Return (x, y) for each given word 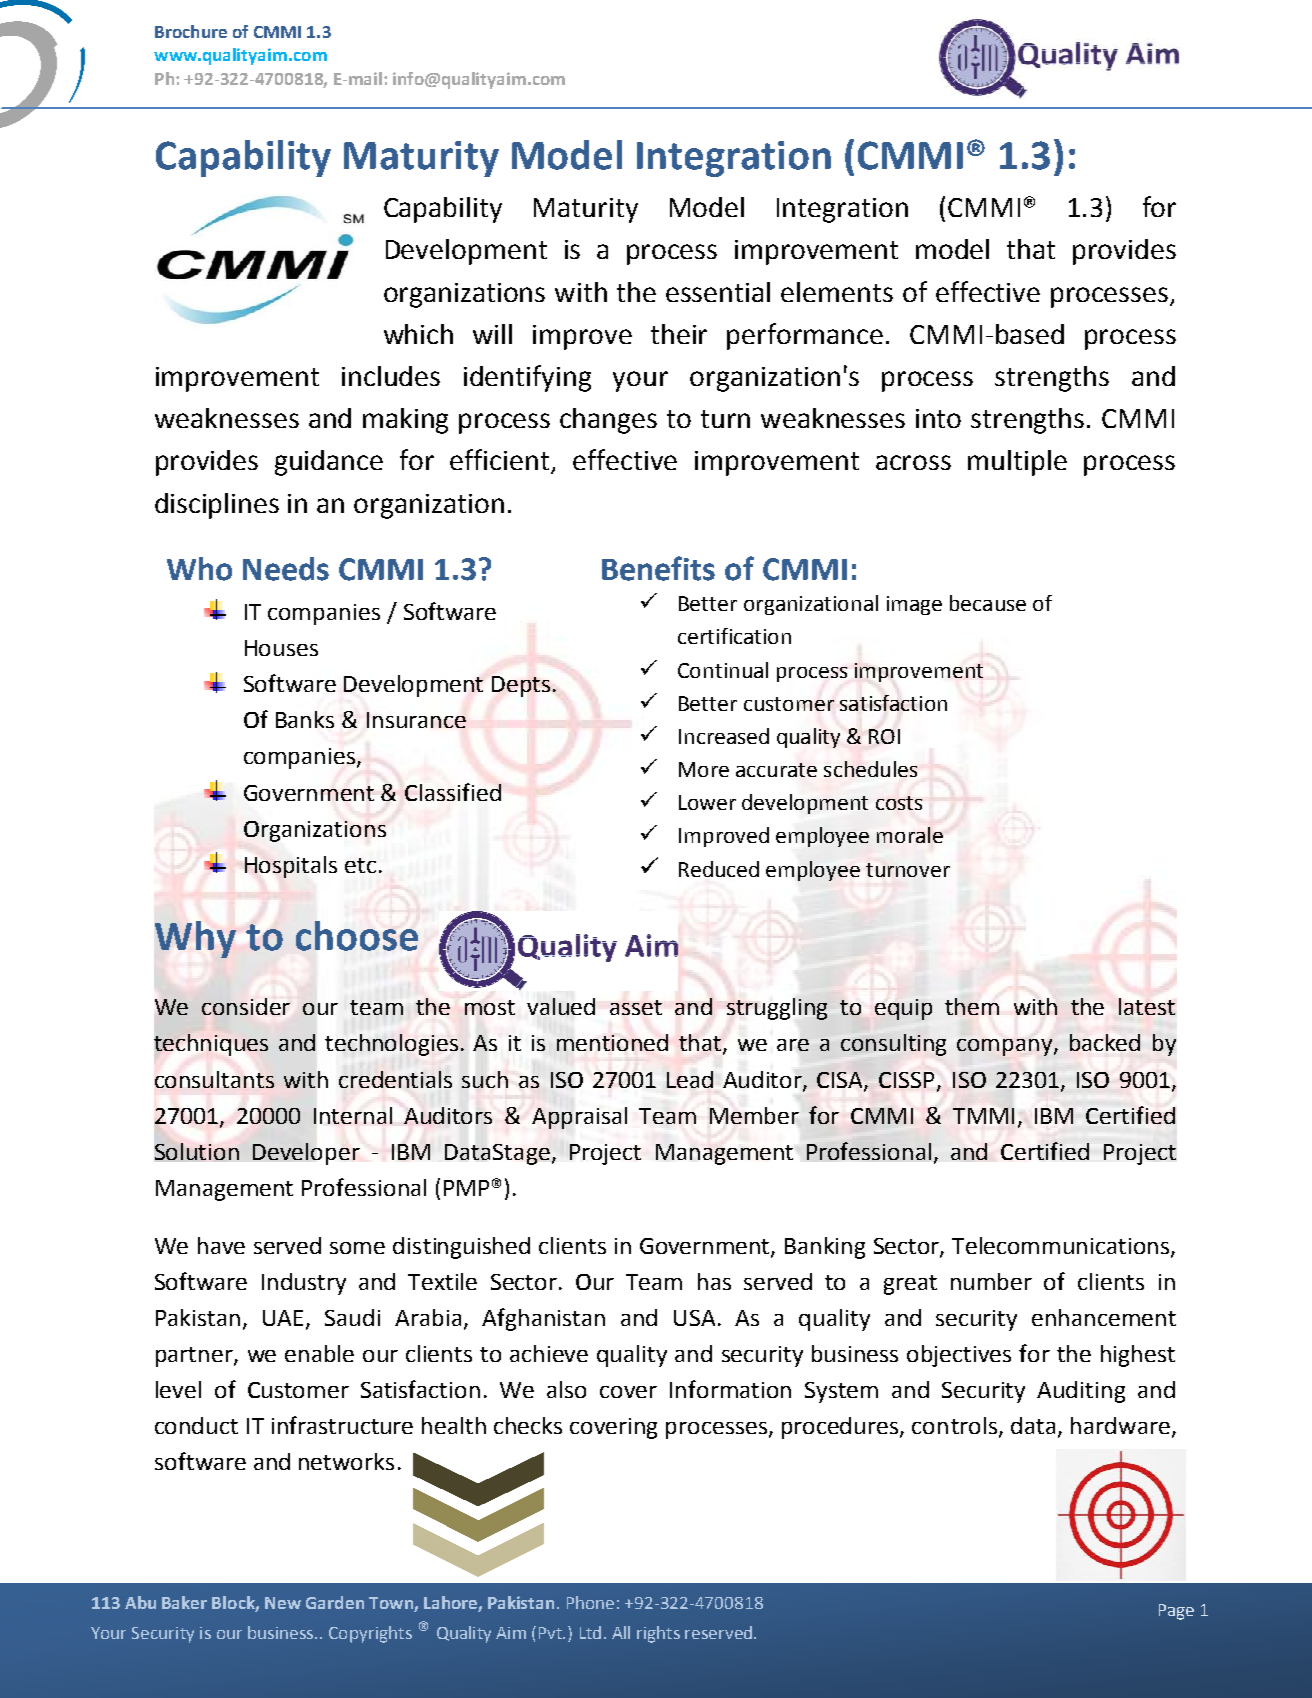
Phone (590, 1602)
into (938, 418)
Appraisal (579, 1118)
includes (391, 376)
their (679, 334)
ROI (884, 736)
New (283, 1603)
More (704, 769)
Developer (306, 1154)
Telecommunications (1062, 1246)
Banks (305, 719)
